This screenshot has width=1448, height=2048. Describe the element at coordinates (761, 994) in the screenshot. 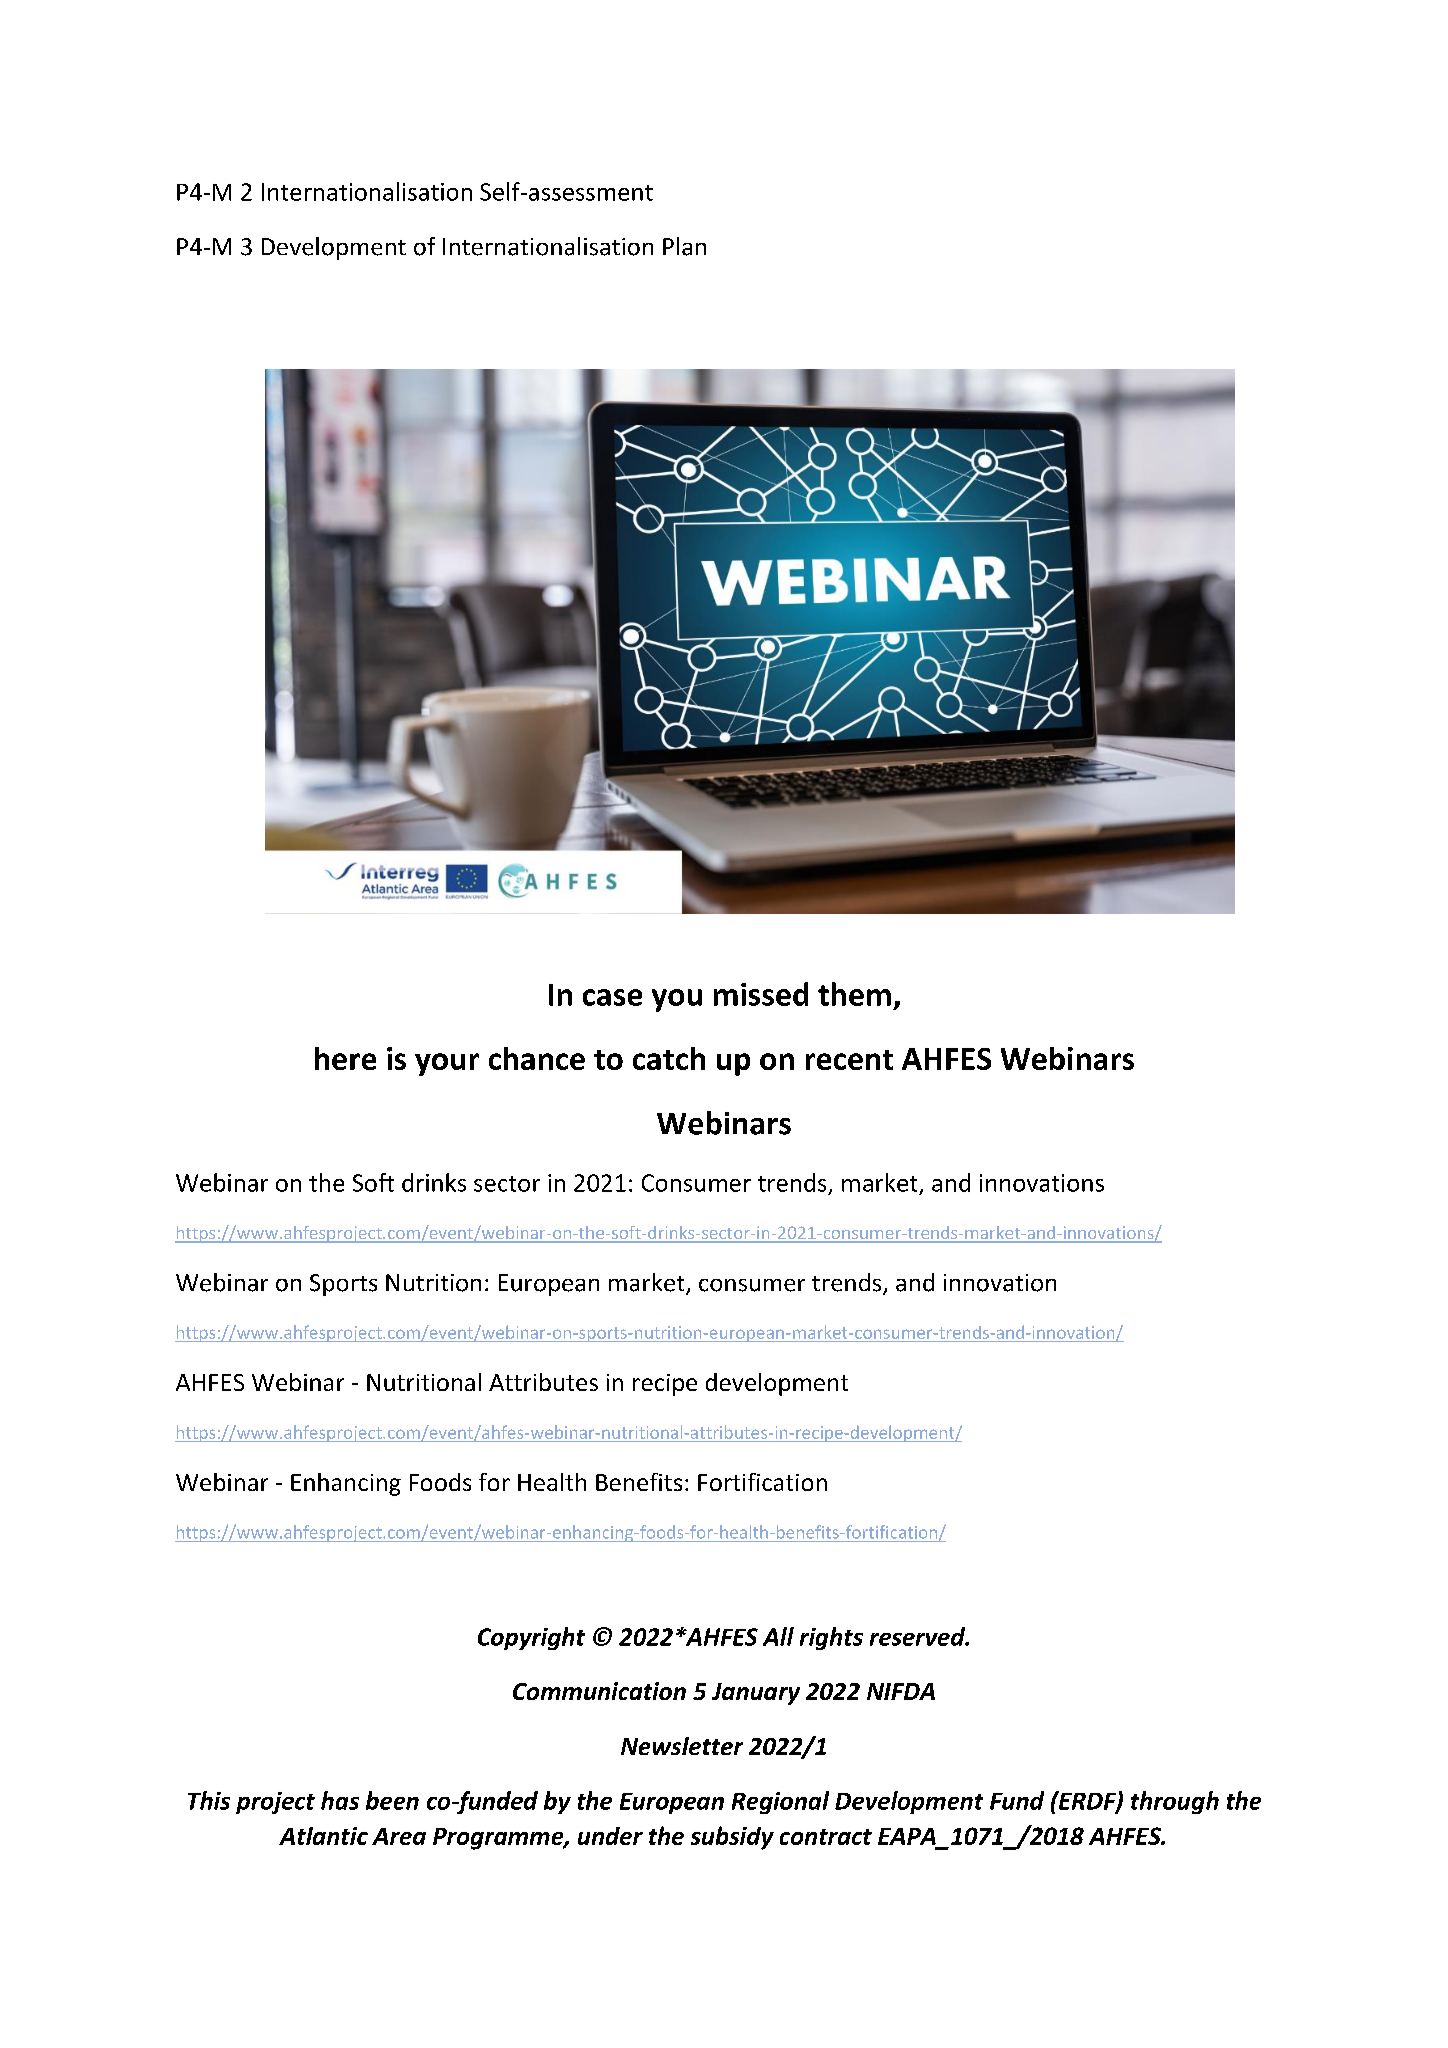

I see `missed` at that location.
